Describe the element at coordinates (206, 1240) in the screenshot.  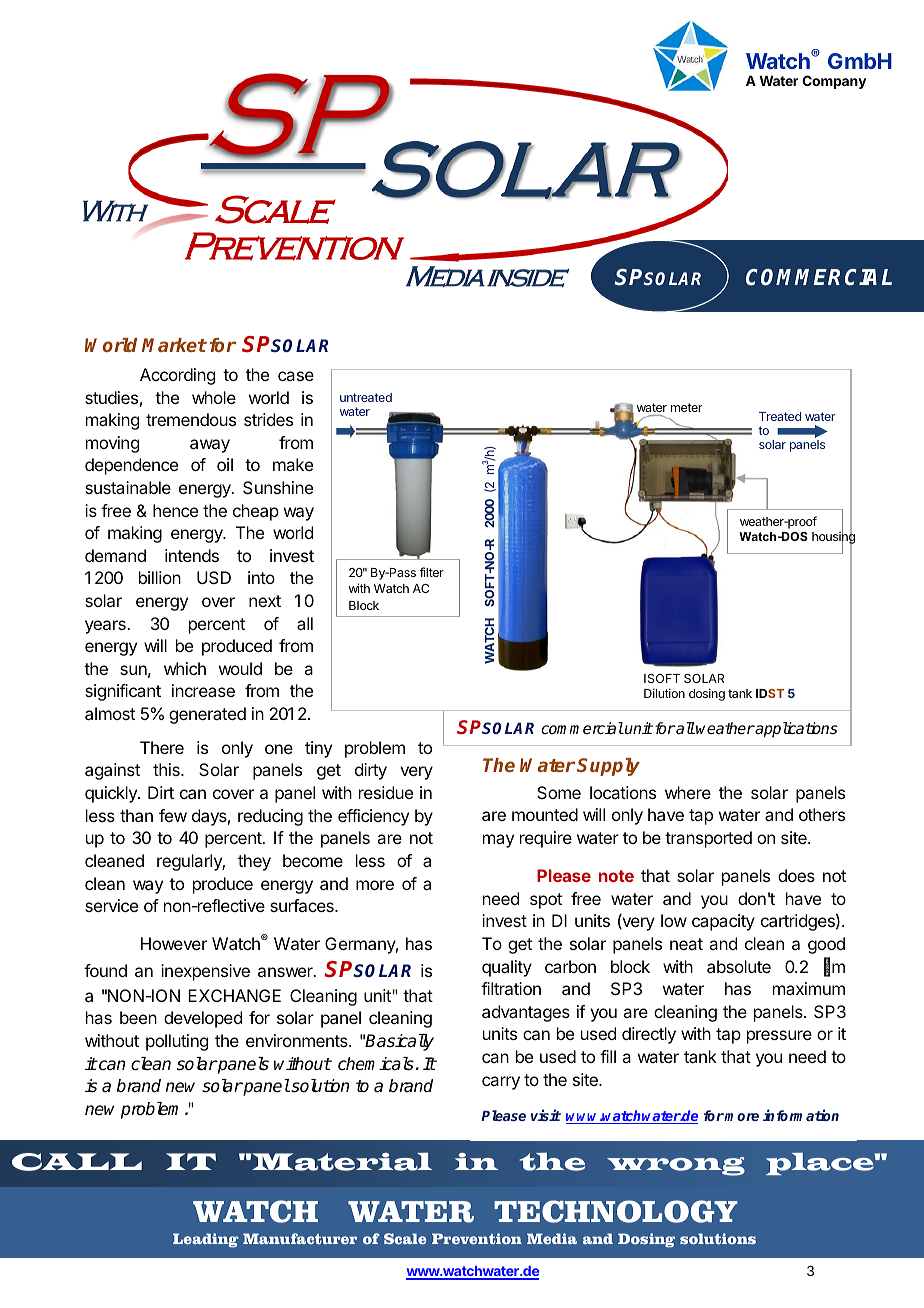
I see `Leading` at that location.
